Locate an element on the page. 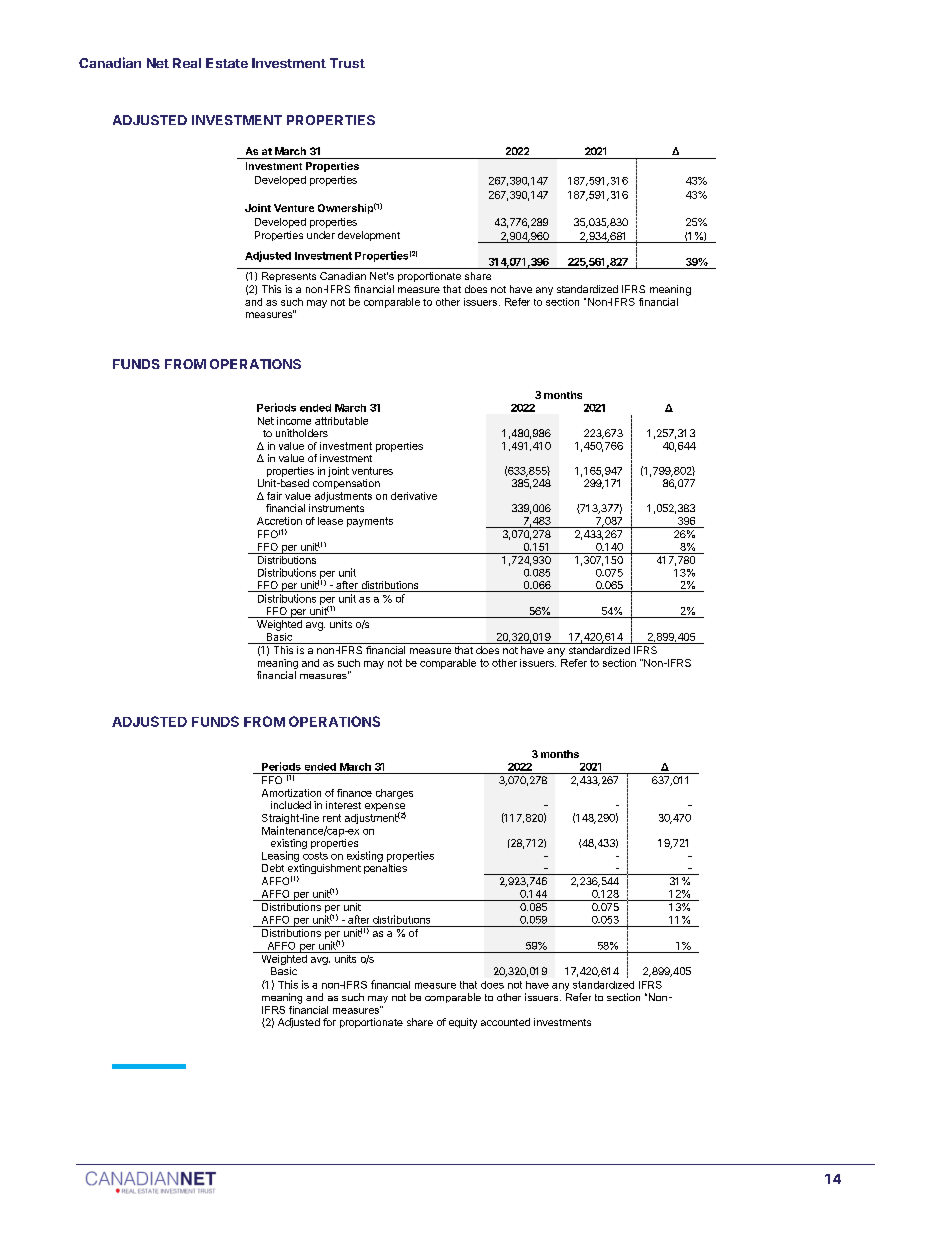  income is located at coordinates (294, 421).
